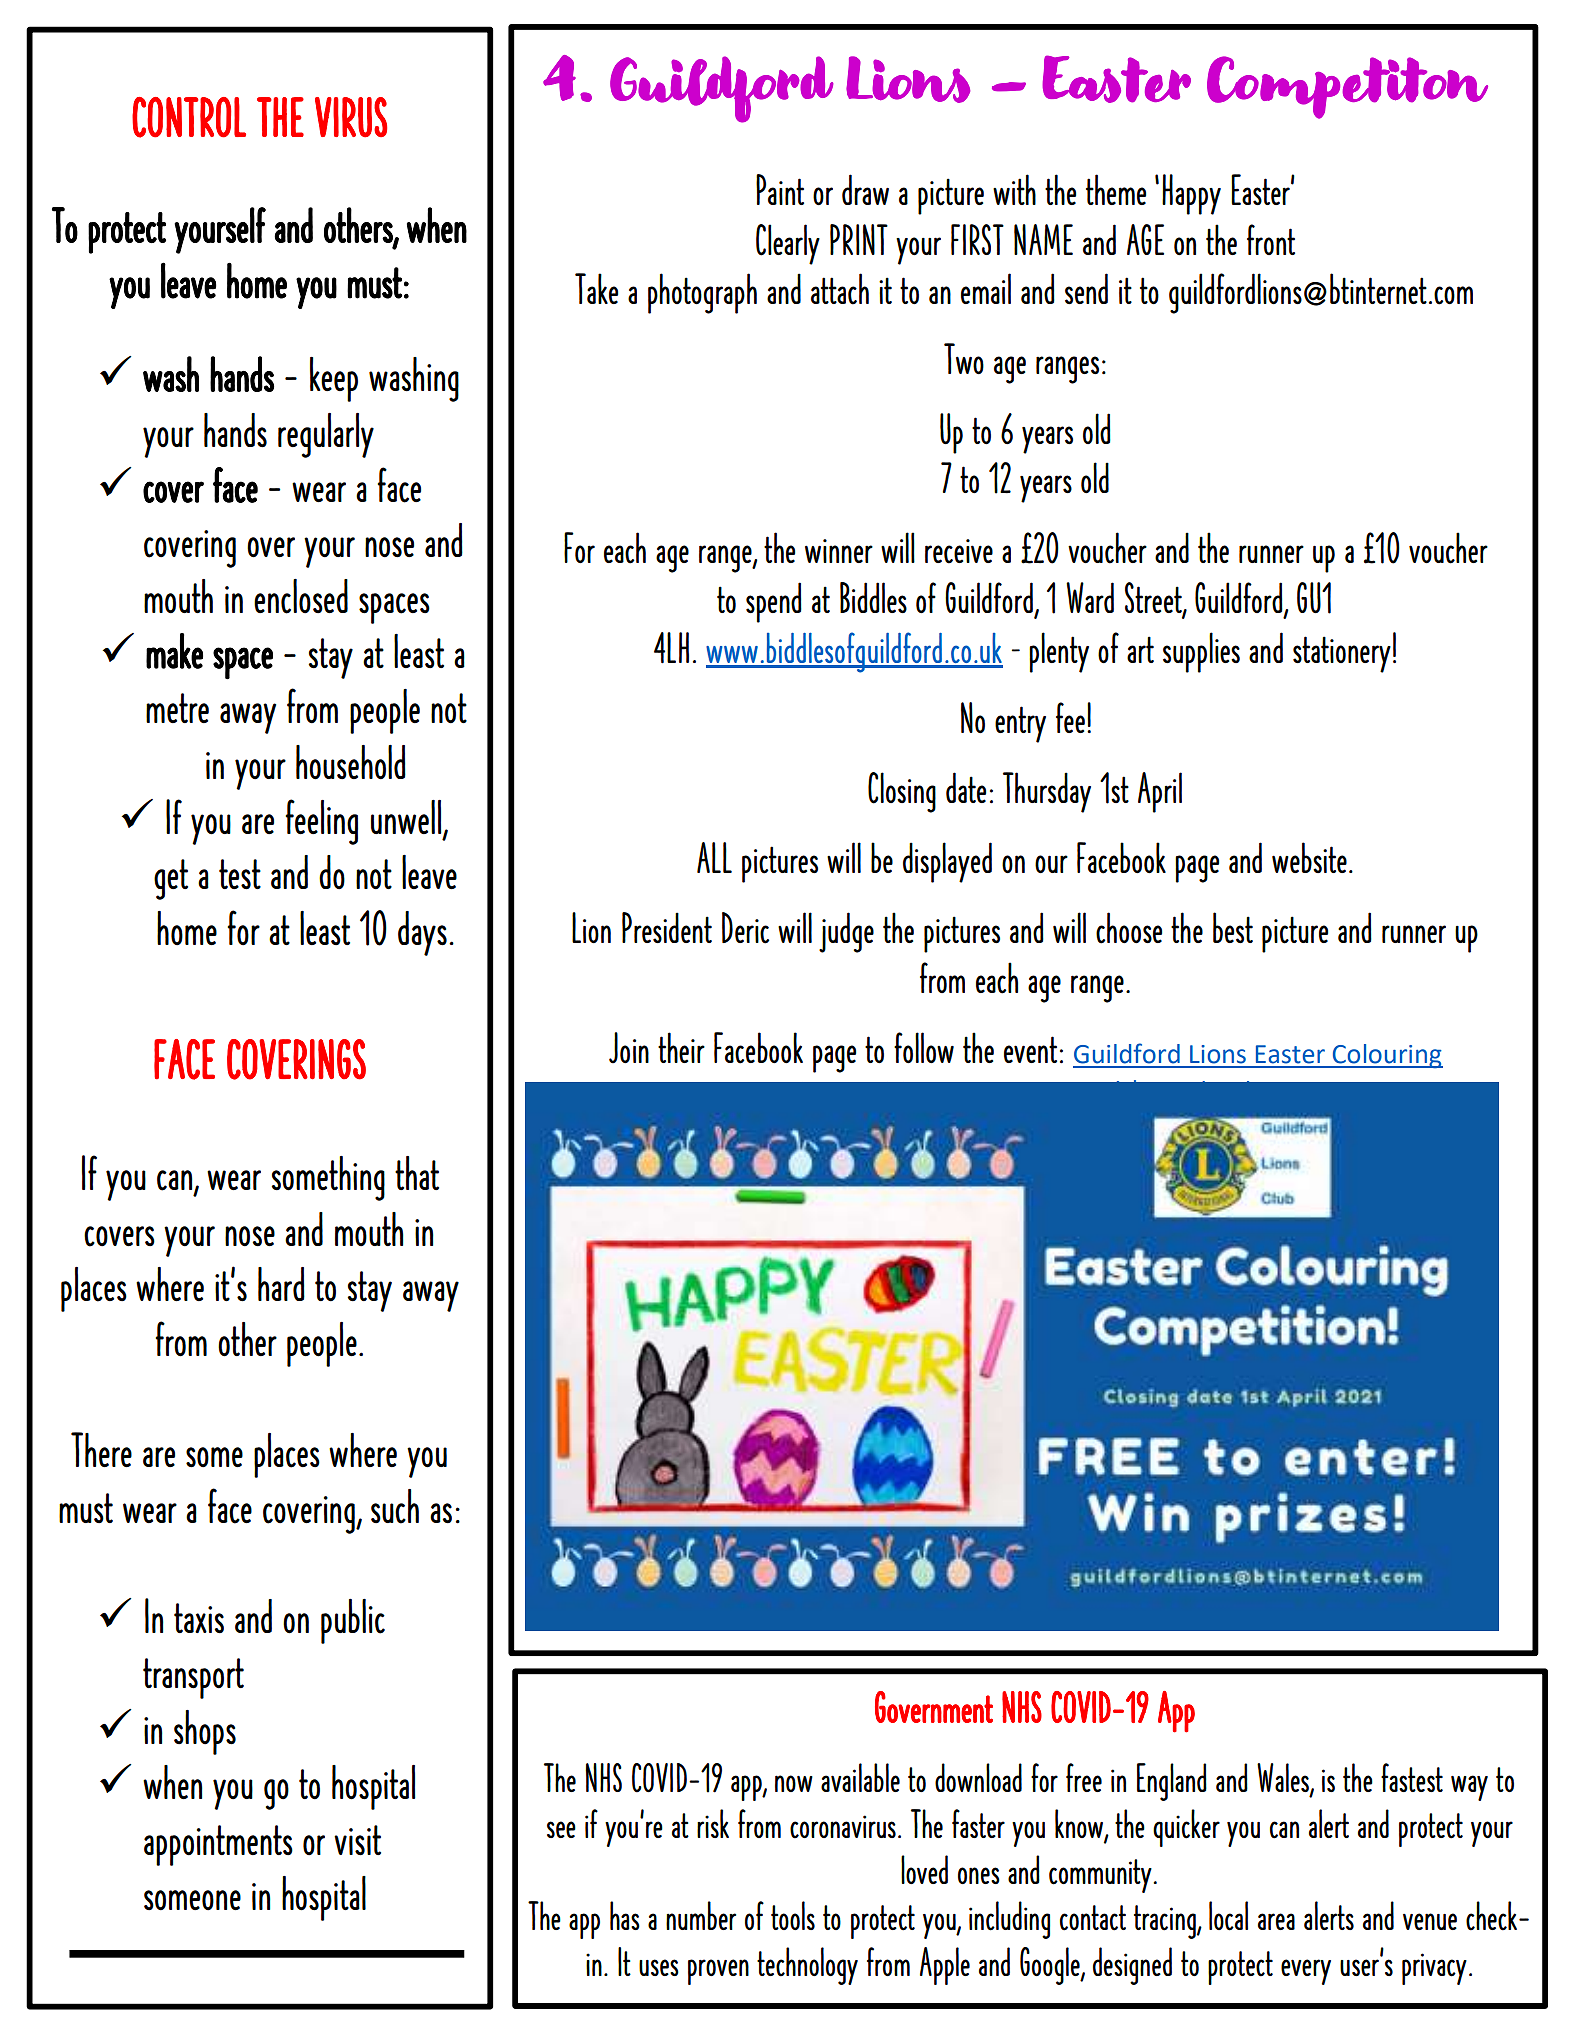 This document has width=1569, height=2031. What do you see at coordinates (1342, 654) in the document?
I see `stationery` at bounding box center [1342, 654].
